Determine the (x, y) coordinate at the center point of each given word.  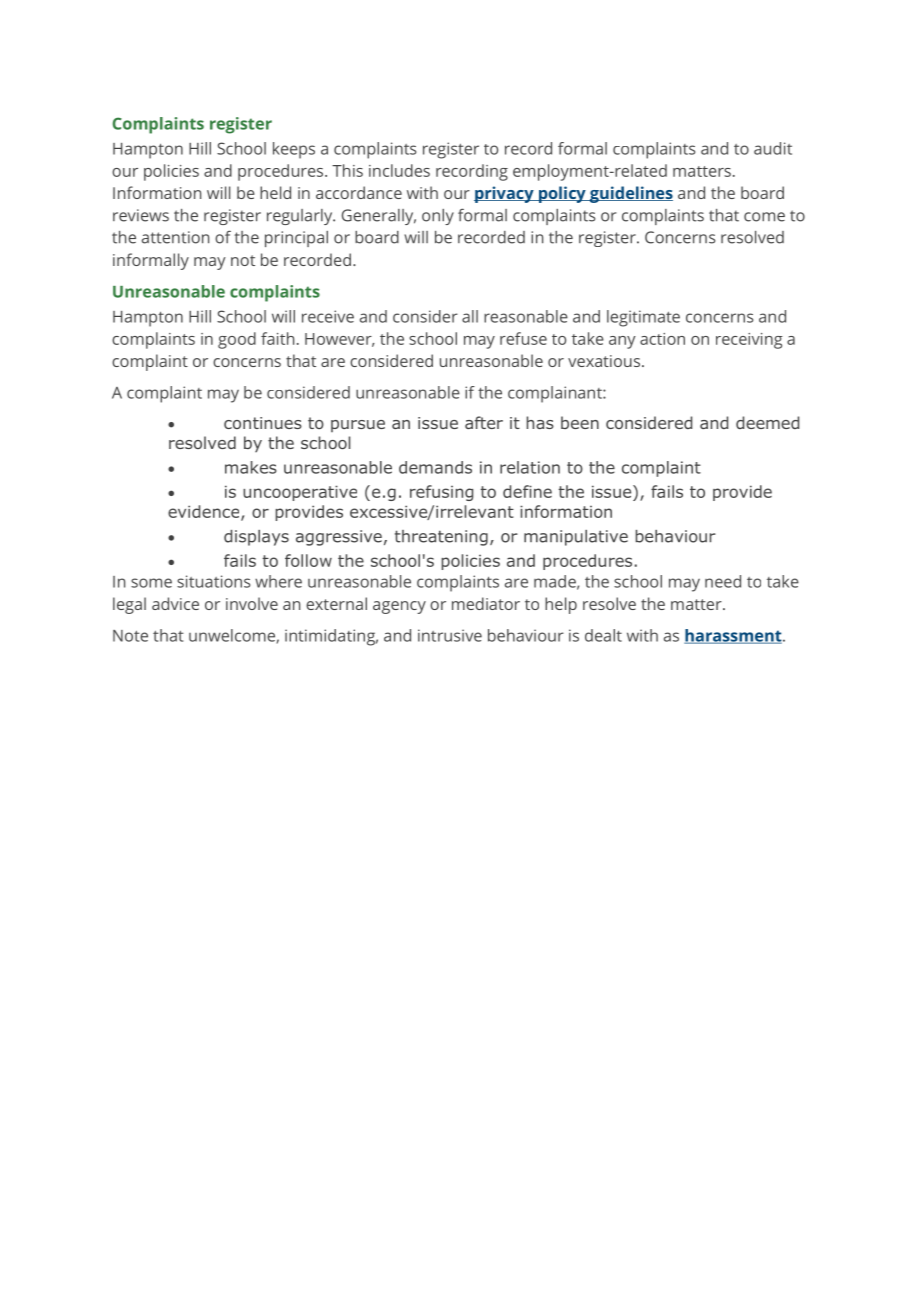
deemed (767, 422)
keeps (294, 150)
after (484, 422)
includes (399, 170)
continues (263, 423)
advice (175, 603)
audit (773, 148)
